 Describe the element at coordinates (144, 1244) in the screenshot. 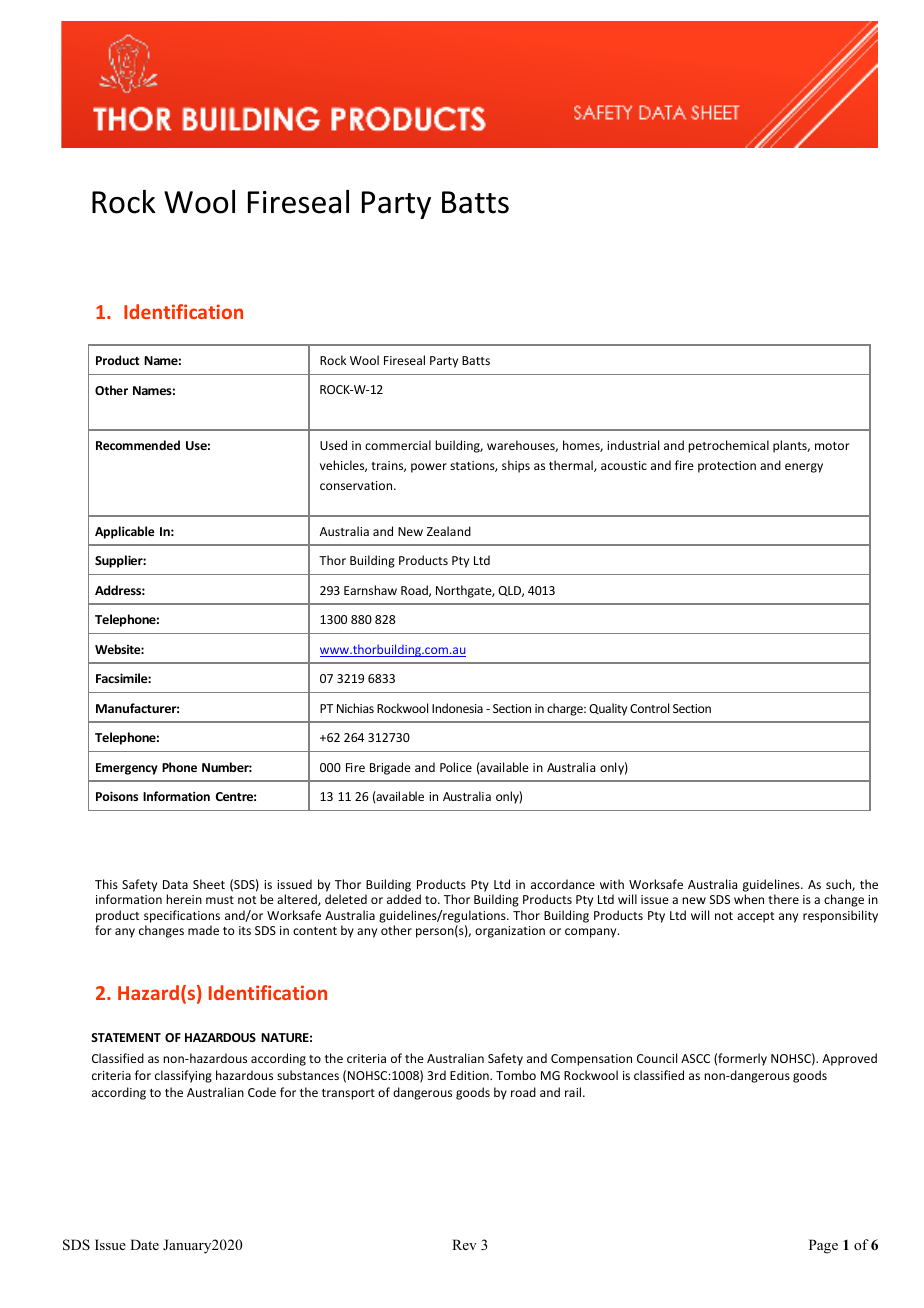

I see `Date` at that location.
